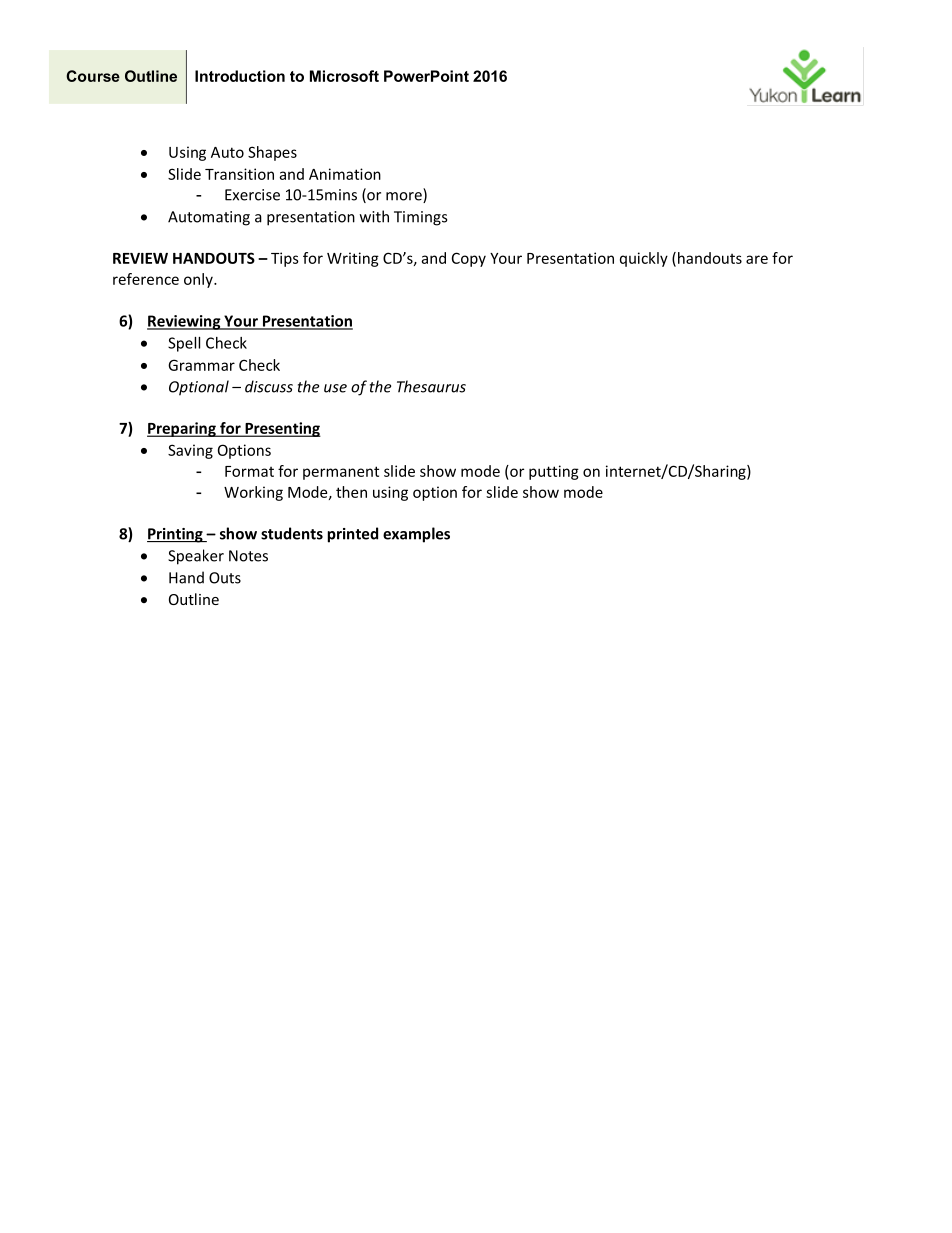 The image size is (952, 1233). What do you see at coordinates (416, 535) in the page?
I see `examples` at bounding box center [416, 535].
